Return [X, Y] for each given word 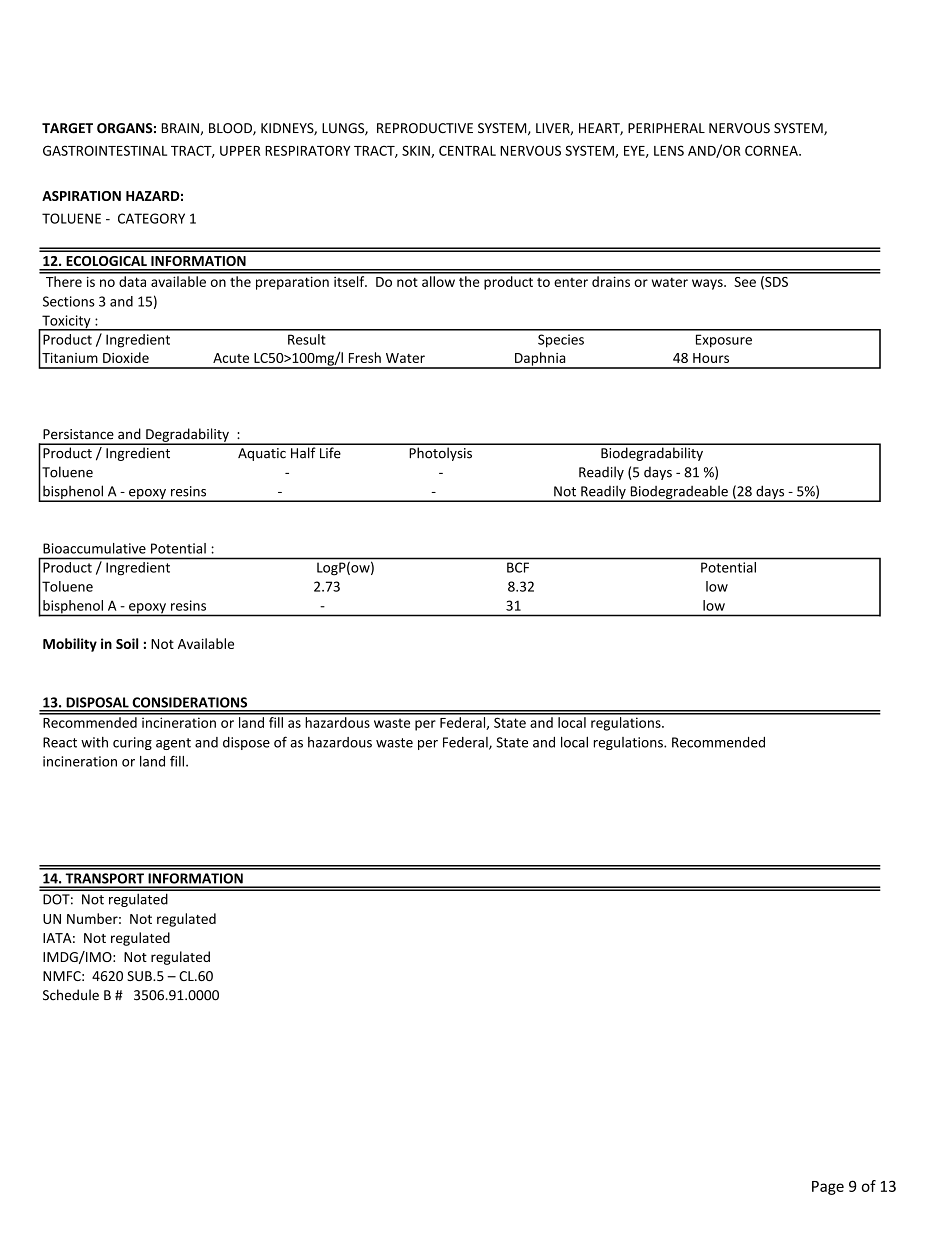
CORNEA [772, 150]
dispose [246, 743]
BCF [518, 567]
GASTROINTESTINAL [105, 150]
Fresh [365, 357]
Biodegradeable [679, 493]
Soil [127, 643]
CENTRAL [467, 150]
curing [132, 743]
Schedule [71, 995]
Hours [711, 358]
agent [173, 744]
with [94, 742]
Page [828, 1188]
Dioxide [126, 357]
